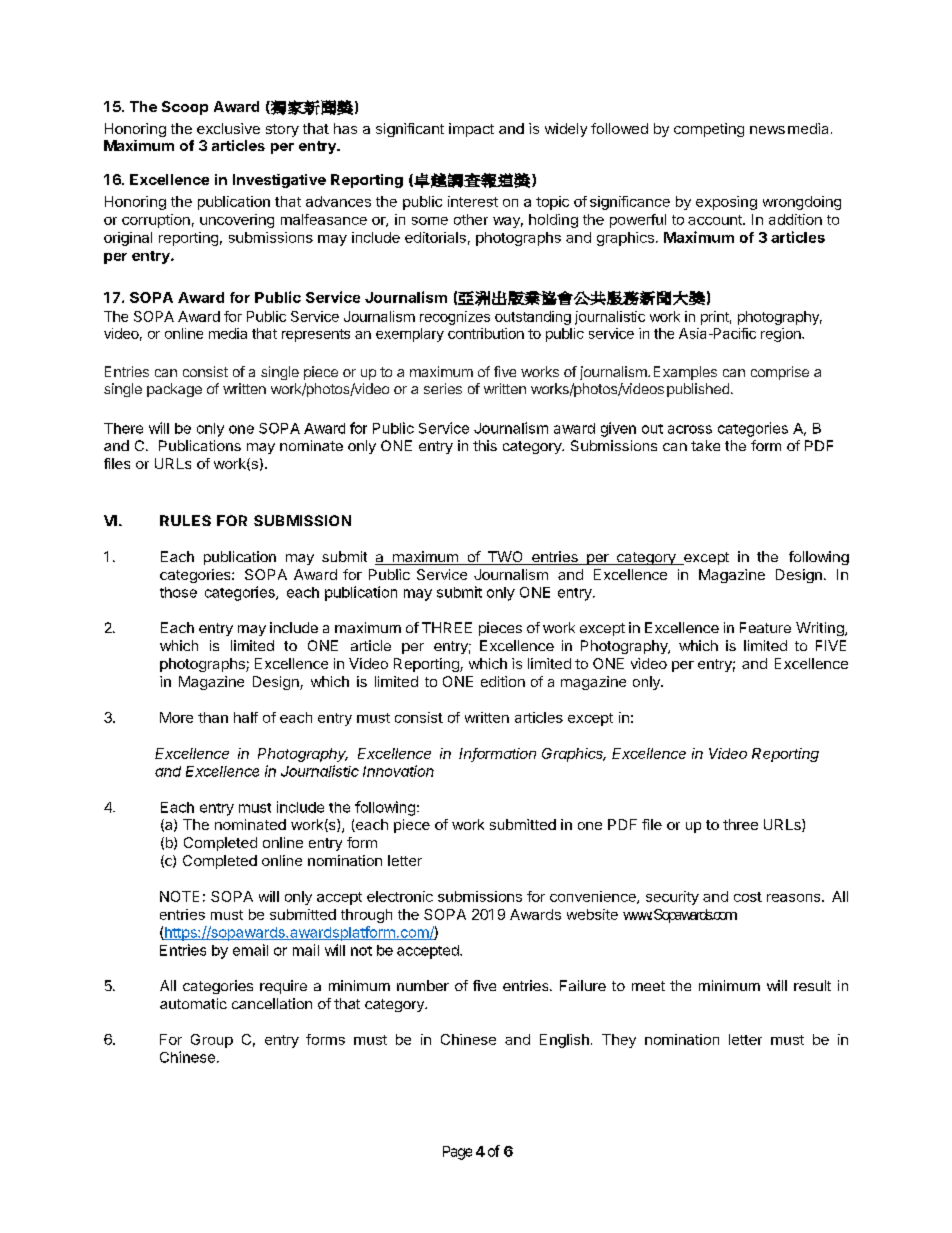  Describe the element at coordinates (709, 130) in the document. I see `competing` at that location.
